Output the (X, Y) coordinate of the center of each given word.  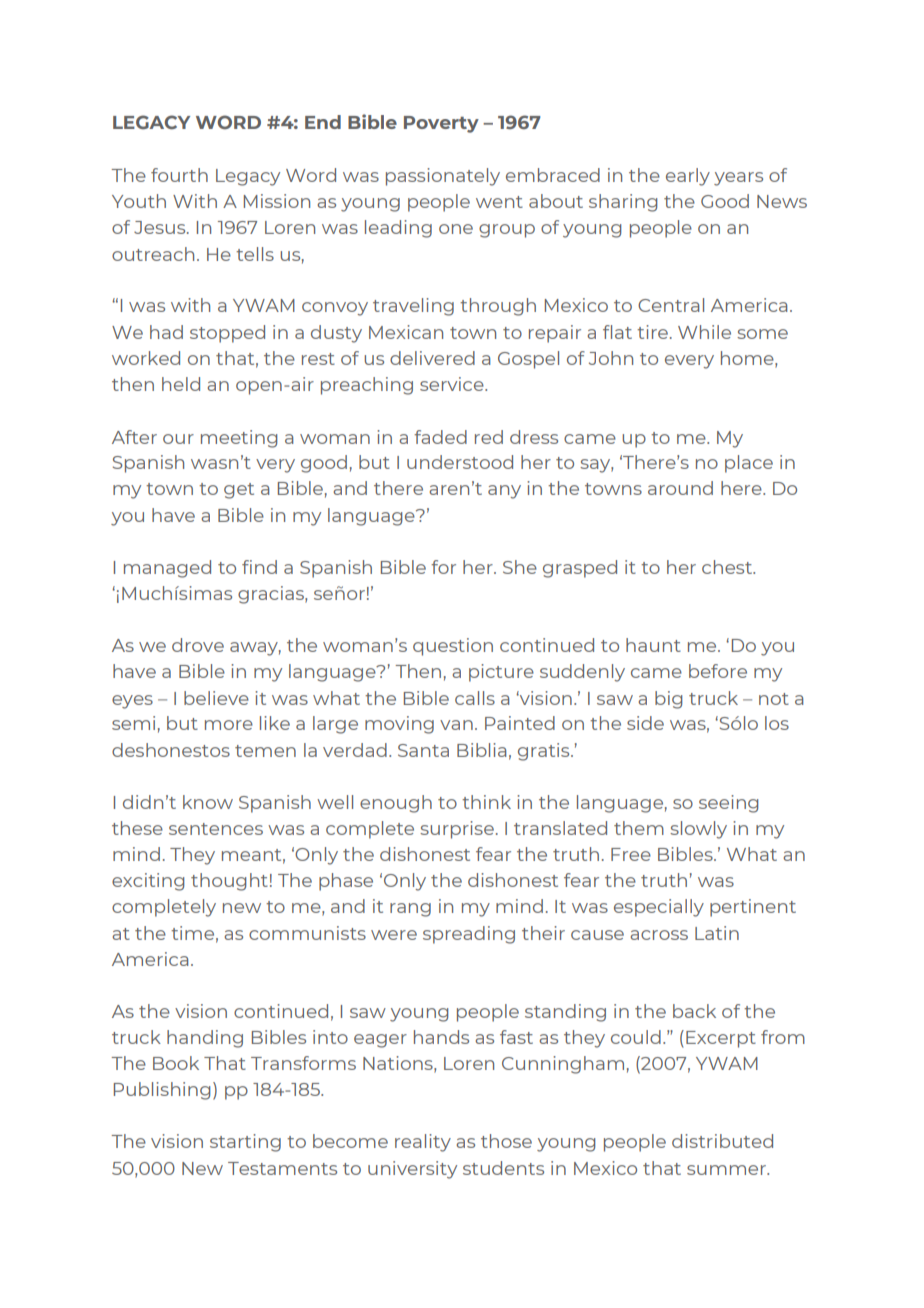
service (453, 384)
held (181, 384)
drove (198, 645)
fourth (179, 175)
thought (229, 882)
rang (410, 910)
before (718, 671)
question (453, 647)
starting (245, 1143)
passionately (443, 177)
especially (659, 908)
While (704, 332)
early (688, 177)
